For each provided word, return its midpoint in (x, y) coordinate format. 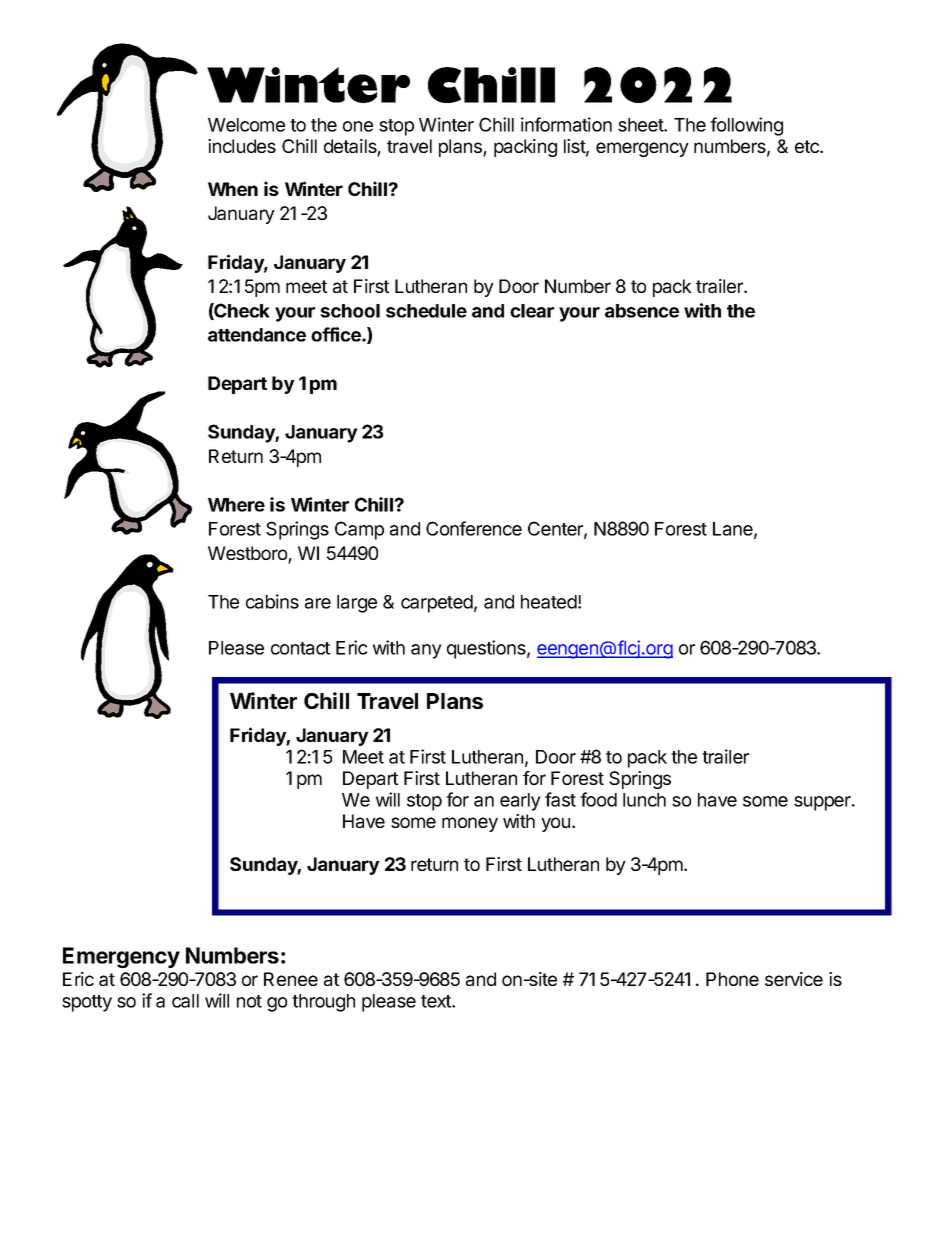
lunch (644, 800)
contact (300, 648)
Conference (474, 528)
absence (642, 311)
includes (242, 146)
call (185, 1001)
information (566, 124)
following (746, 126)
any (426, 651)
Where (236, 505)
